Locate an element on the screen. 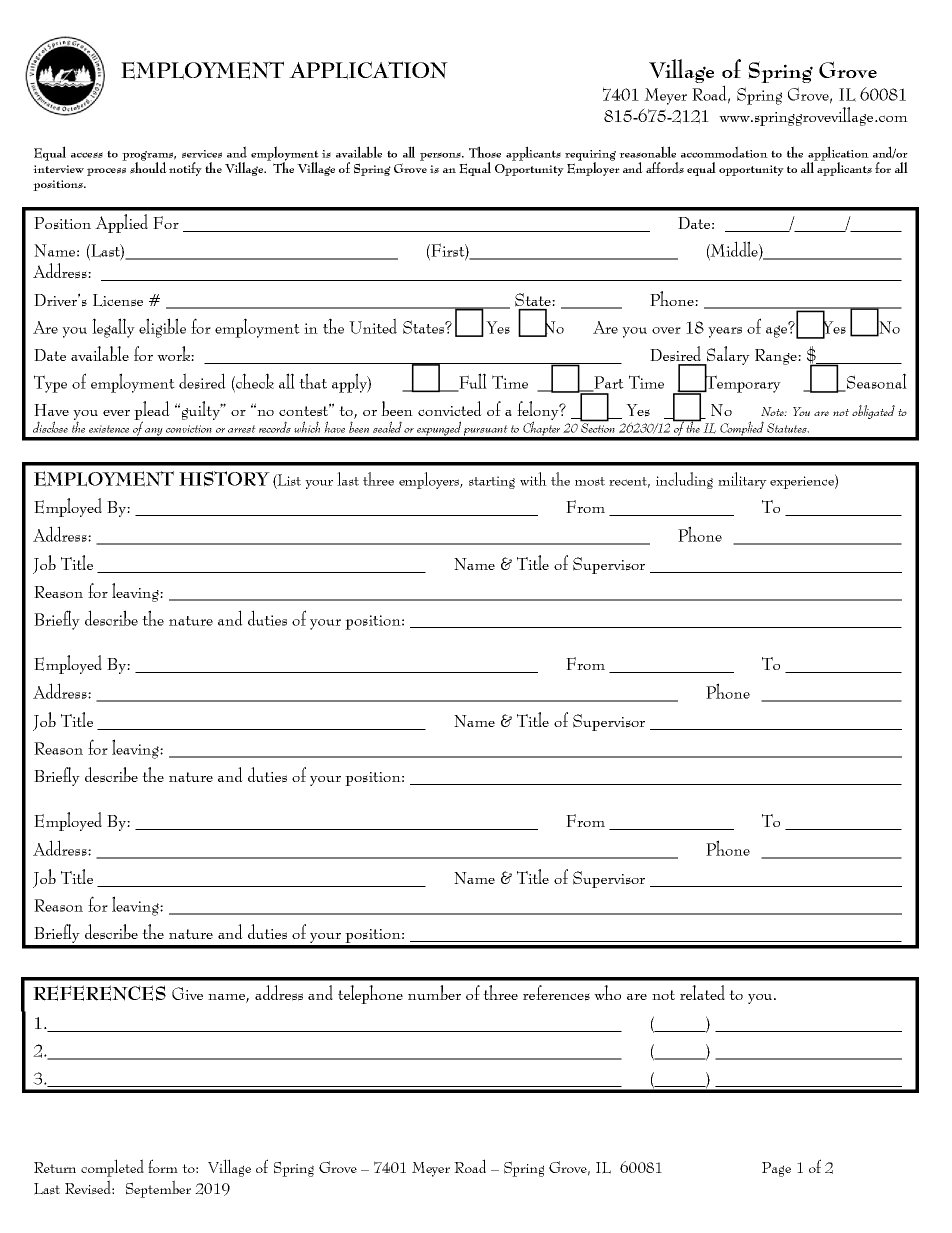  accommodation is located at coordinates (724, 152).
